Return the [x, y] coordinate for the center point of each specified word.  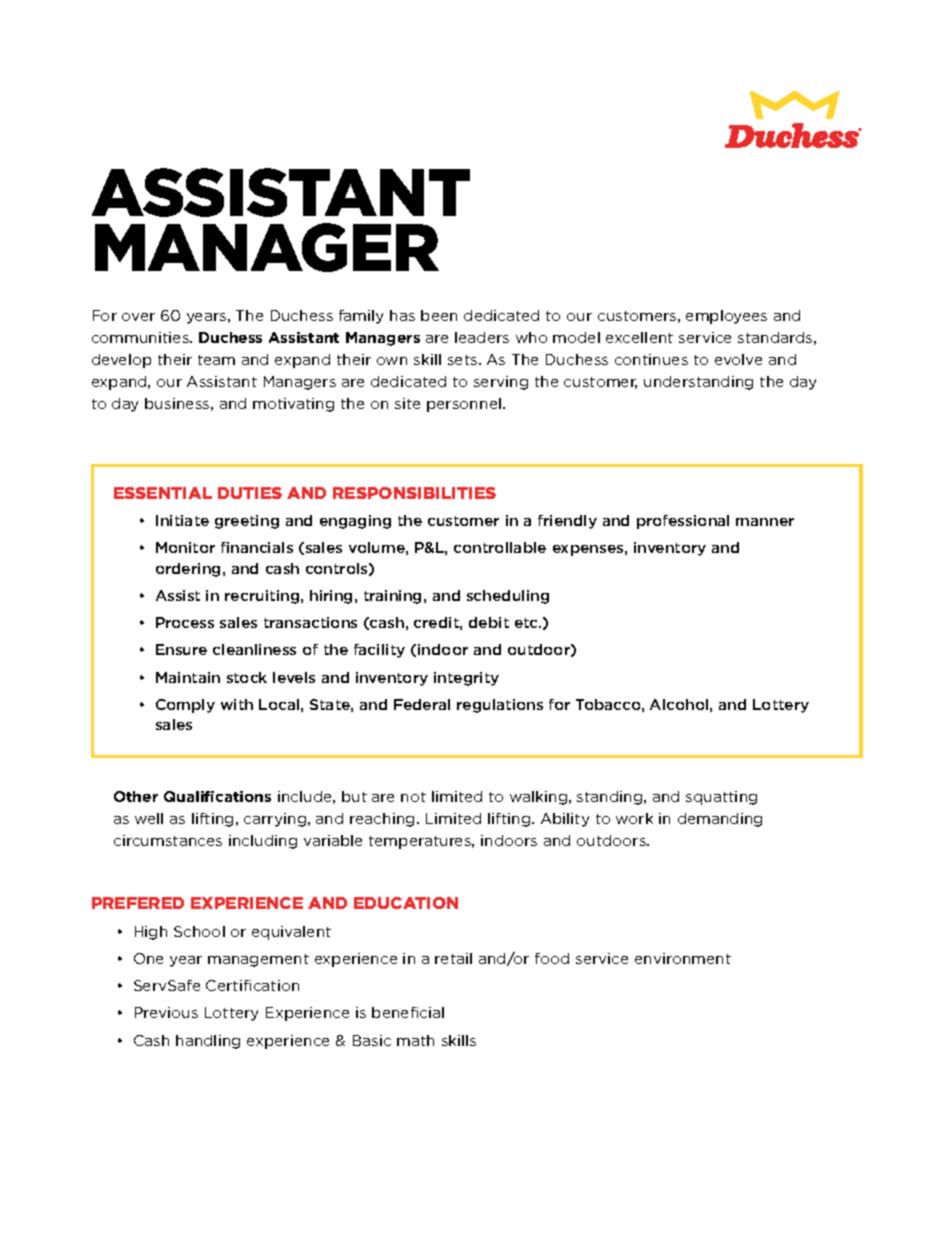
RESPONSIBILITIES [414, 493]
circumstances [168, 840]
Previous [166, 1012]
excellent [639, 337]
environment [683, 958]
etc [528, 623]
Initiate [182, 520]
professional [683, 522]
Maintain [188, 677]
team [216, 360]
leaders [482, 337]
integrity [466, 679]
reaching [382, 820]
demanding [720, 820]
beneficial [408, 1012]
